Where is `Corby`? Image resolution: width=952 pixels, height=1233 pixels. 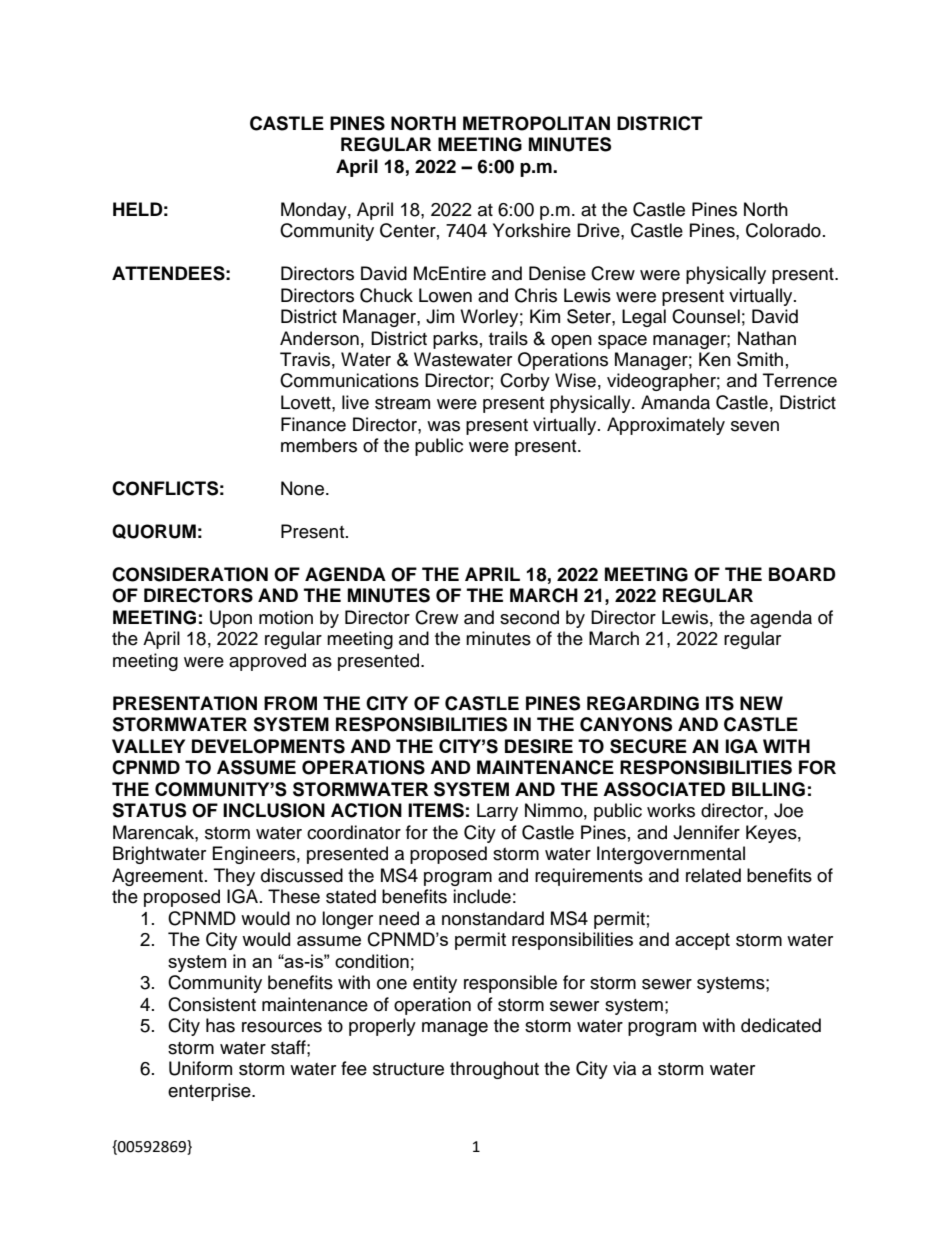
Corby is located at coordinates (525, 382).
